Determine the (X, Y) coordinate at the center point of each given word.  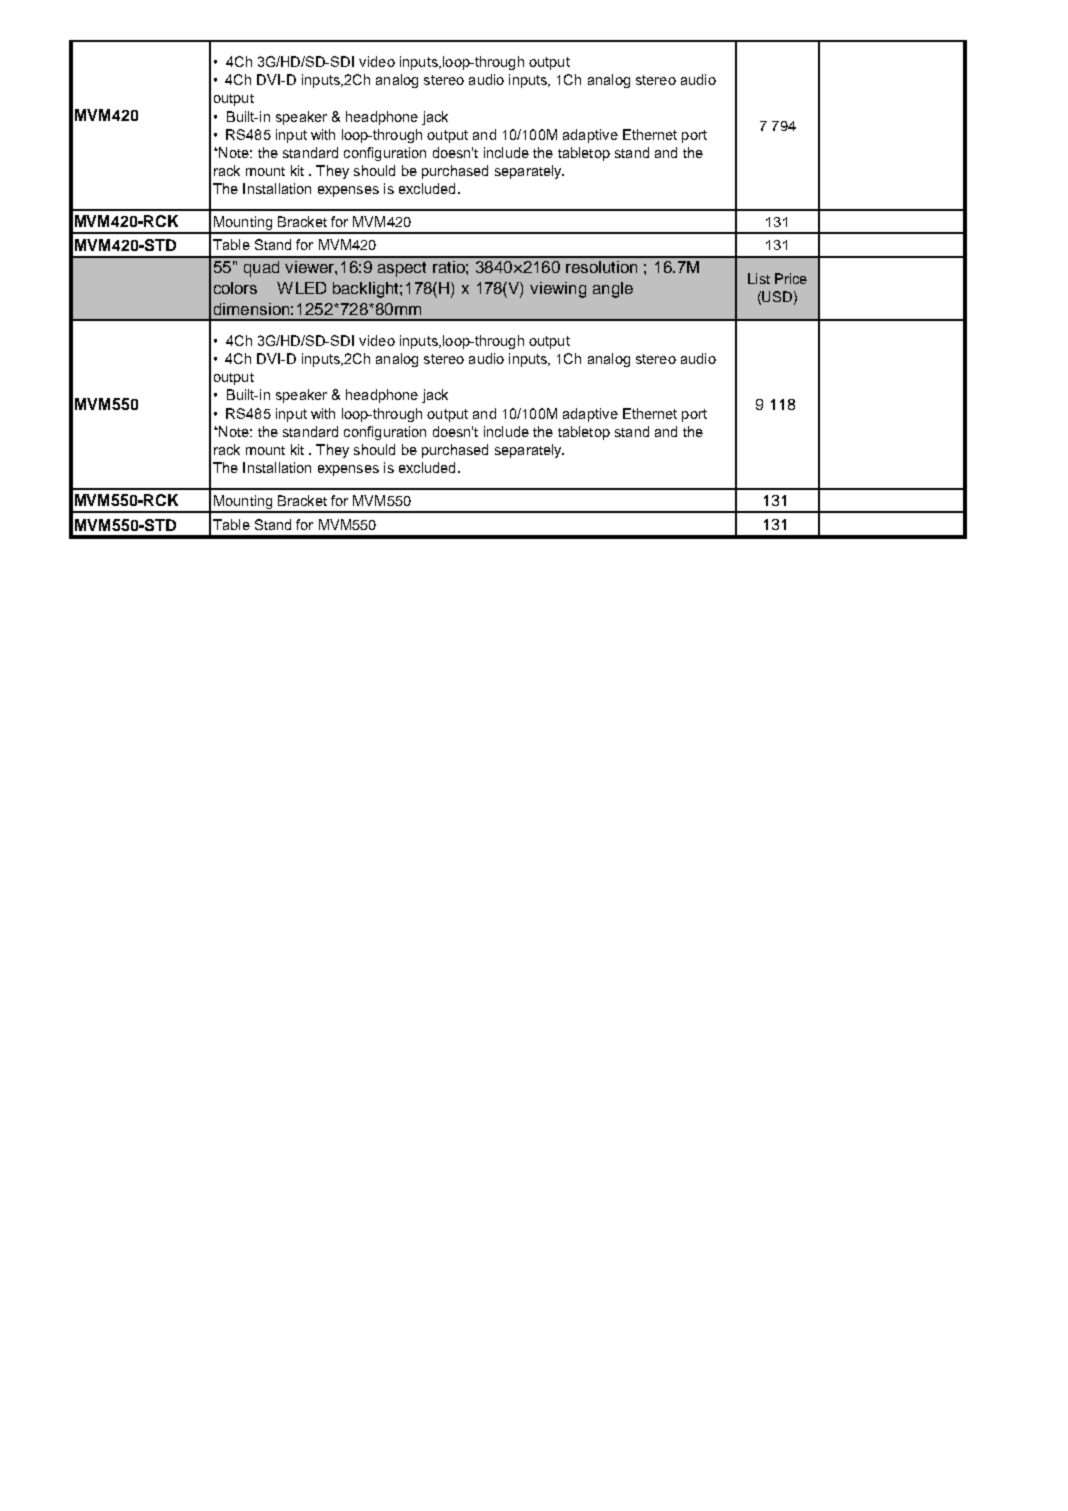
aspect (402, 269)
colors (235, 288)
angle (613, 290)
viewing (558, 290)
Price (791, 278)
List (759, 278)
